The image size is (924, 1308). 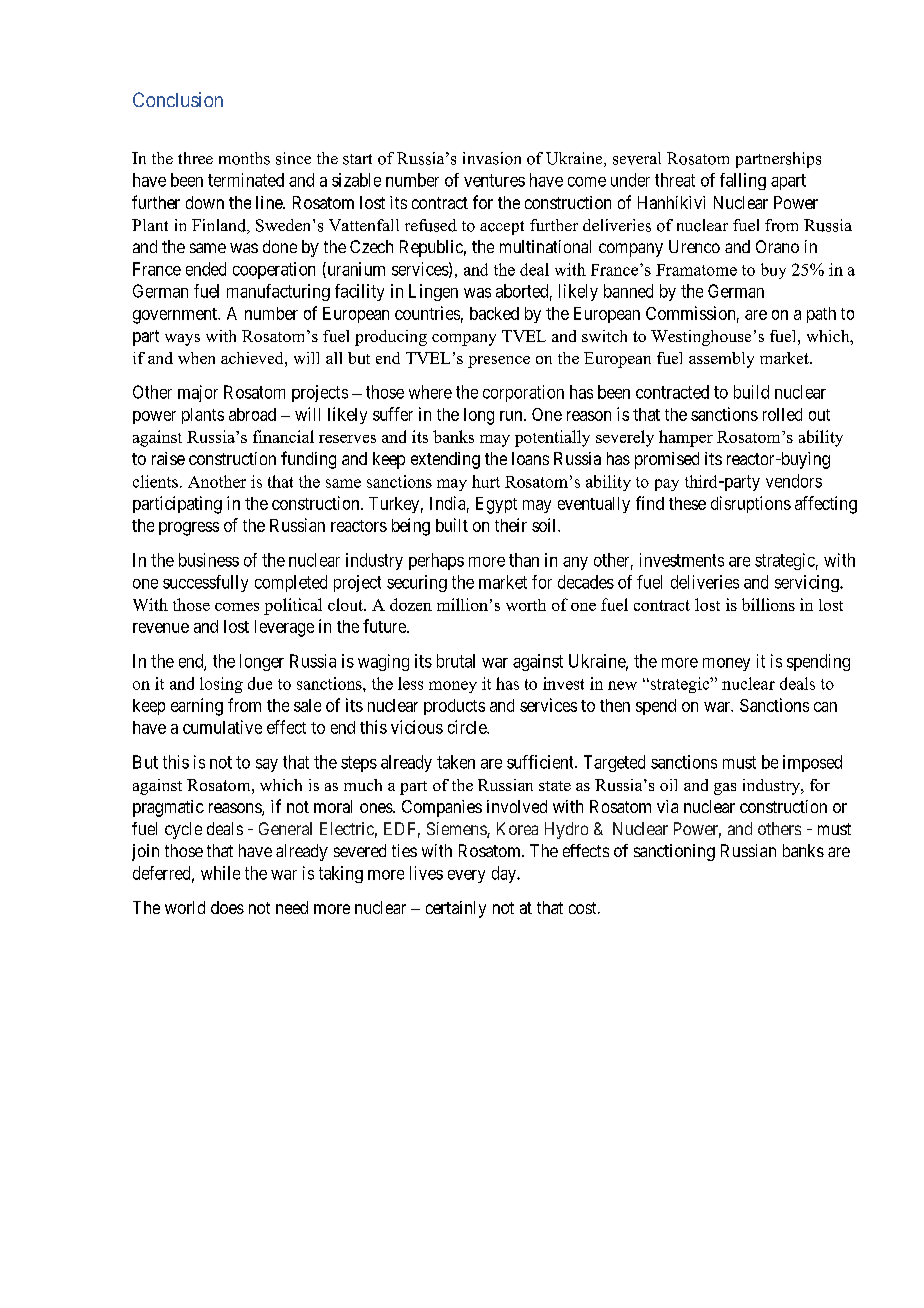 I want to click on build, so click(x=751, y=392).
